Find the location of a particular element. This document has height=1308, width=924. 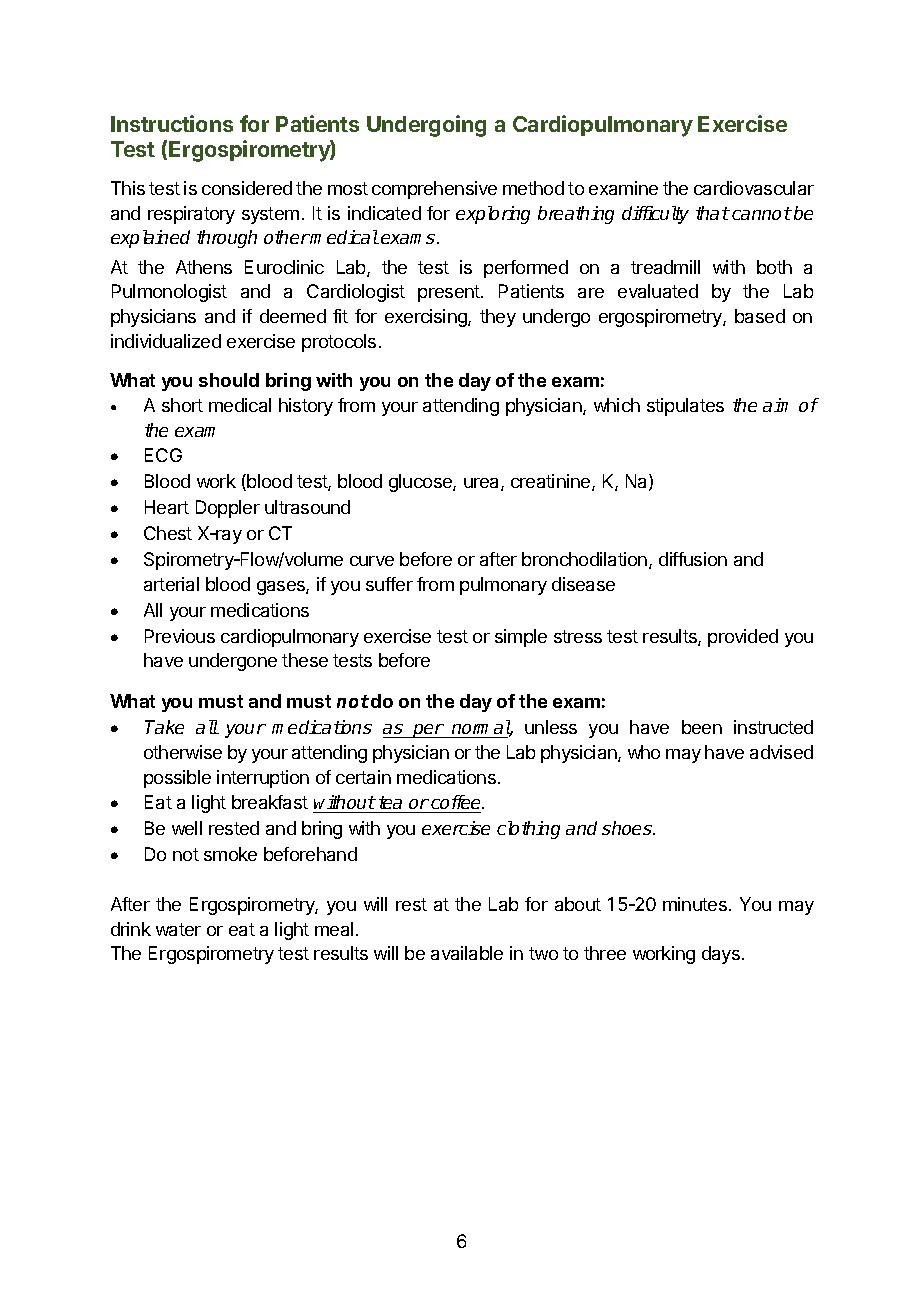

stipulates is located at coordinates (685, 407).
